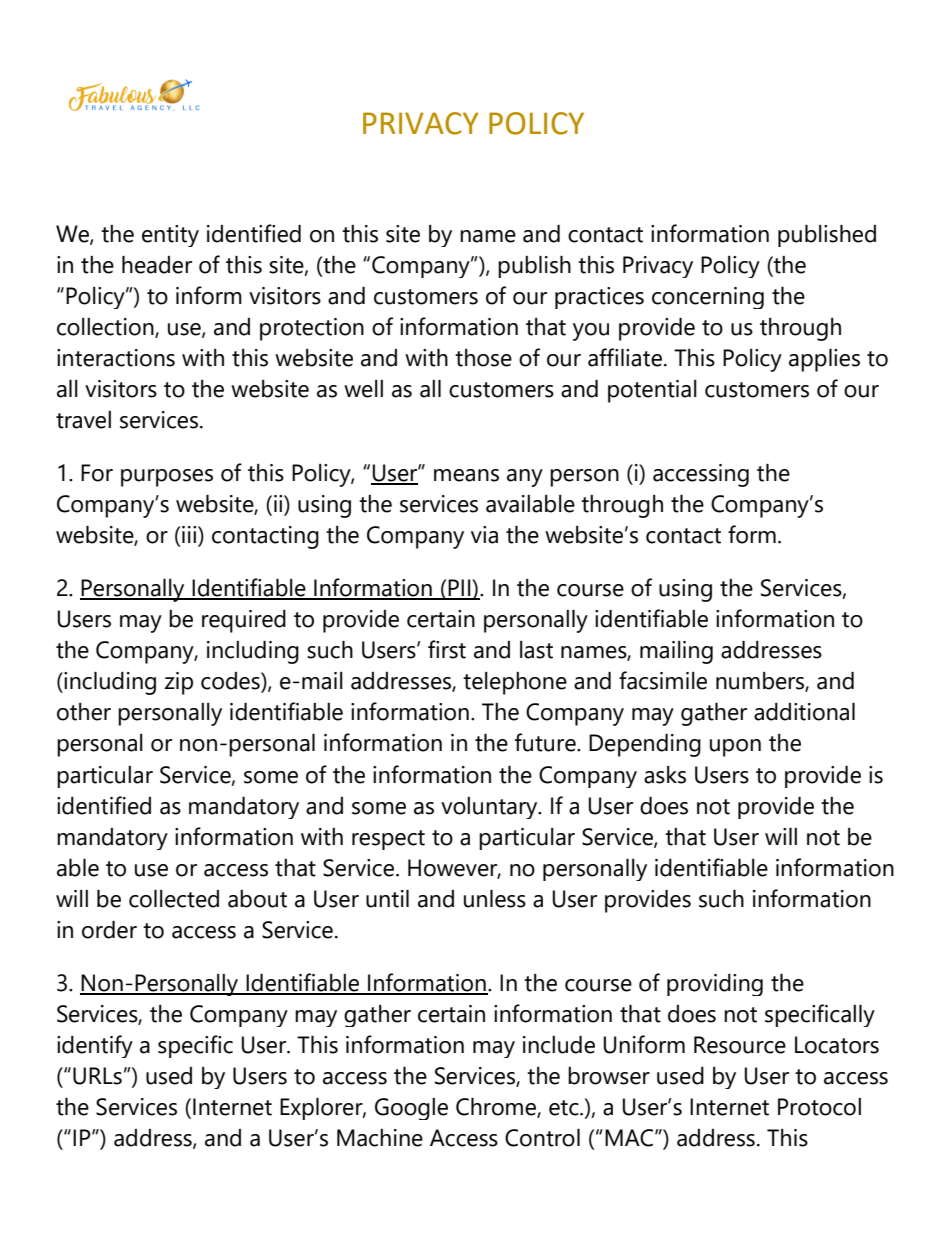  What do you see at coordinates (804, 712) in the screenshot?
I see `additional` at bounding box center [804, 712].
